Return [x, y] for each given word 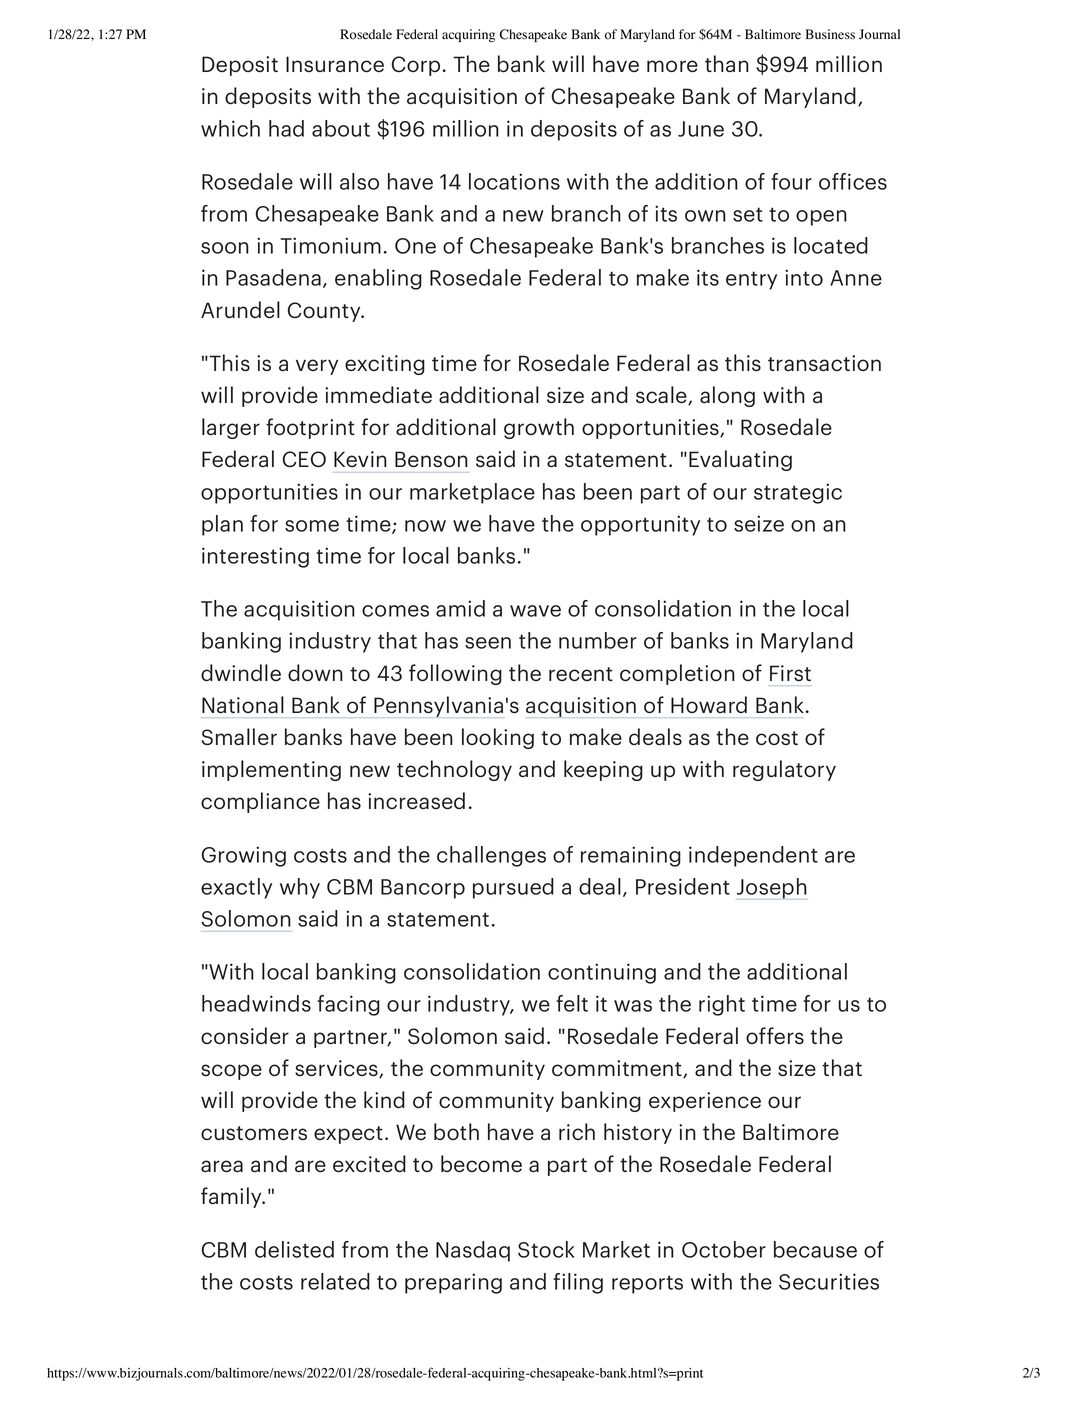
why [300, 888]
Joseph [772, 888]
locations [514, 181]
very [317, 367]
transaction [824, 363]
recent [581, 674]
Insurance [335, 64]
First [790, 673]
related [335, 1281]
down [315, 672]
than [727, 63]
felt [572, 1003]
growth [539, 428]
